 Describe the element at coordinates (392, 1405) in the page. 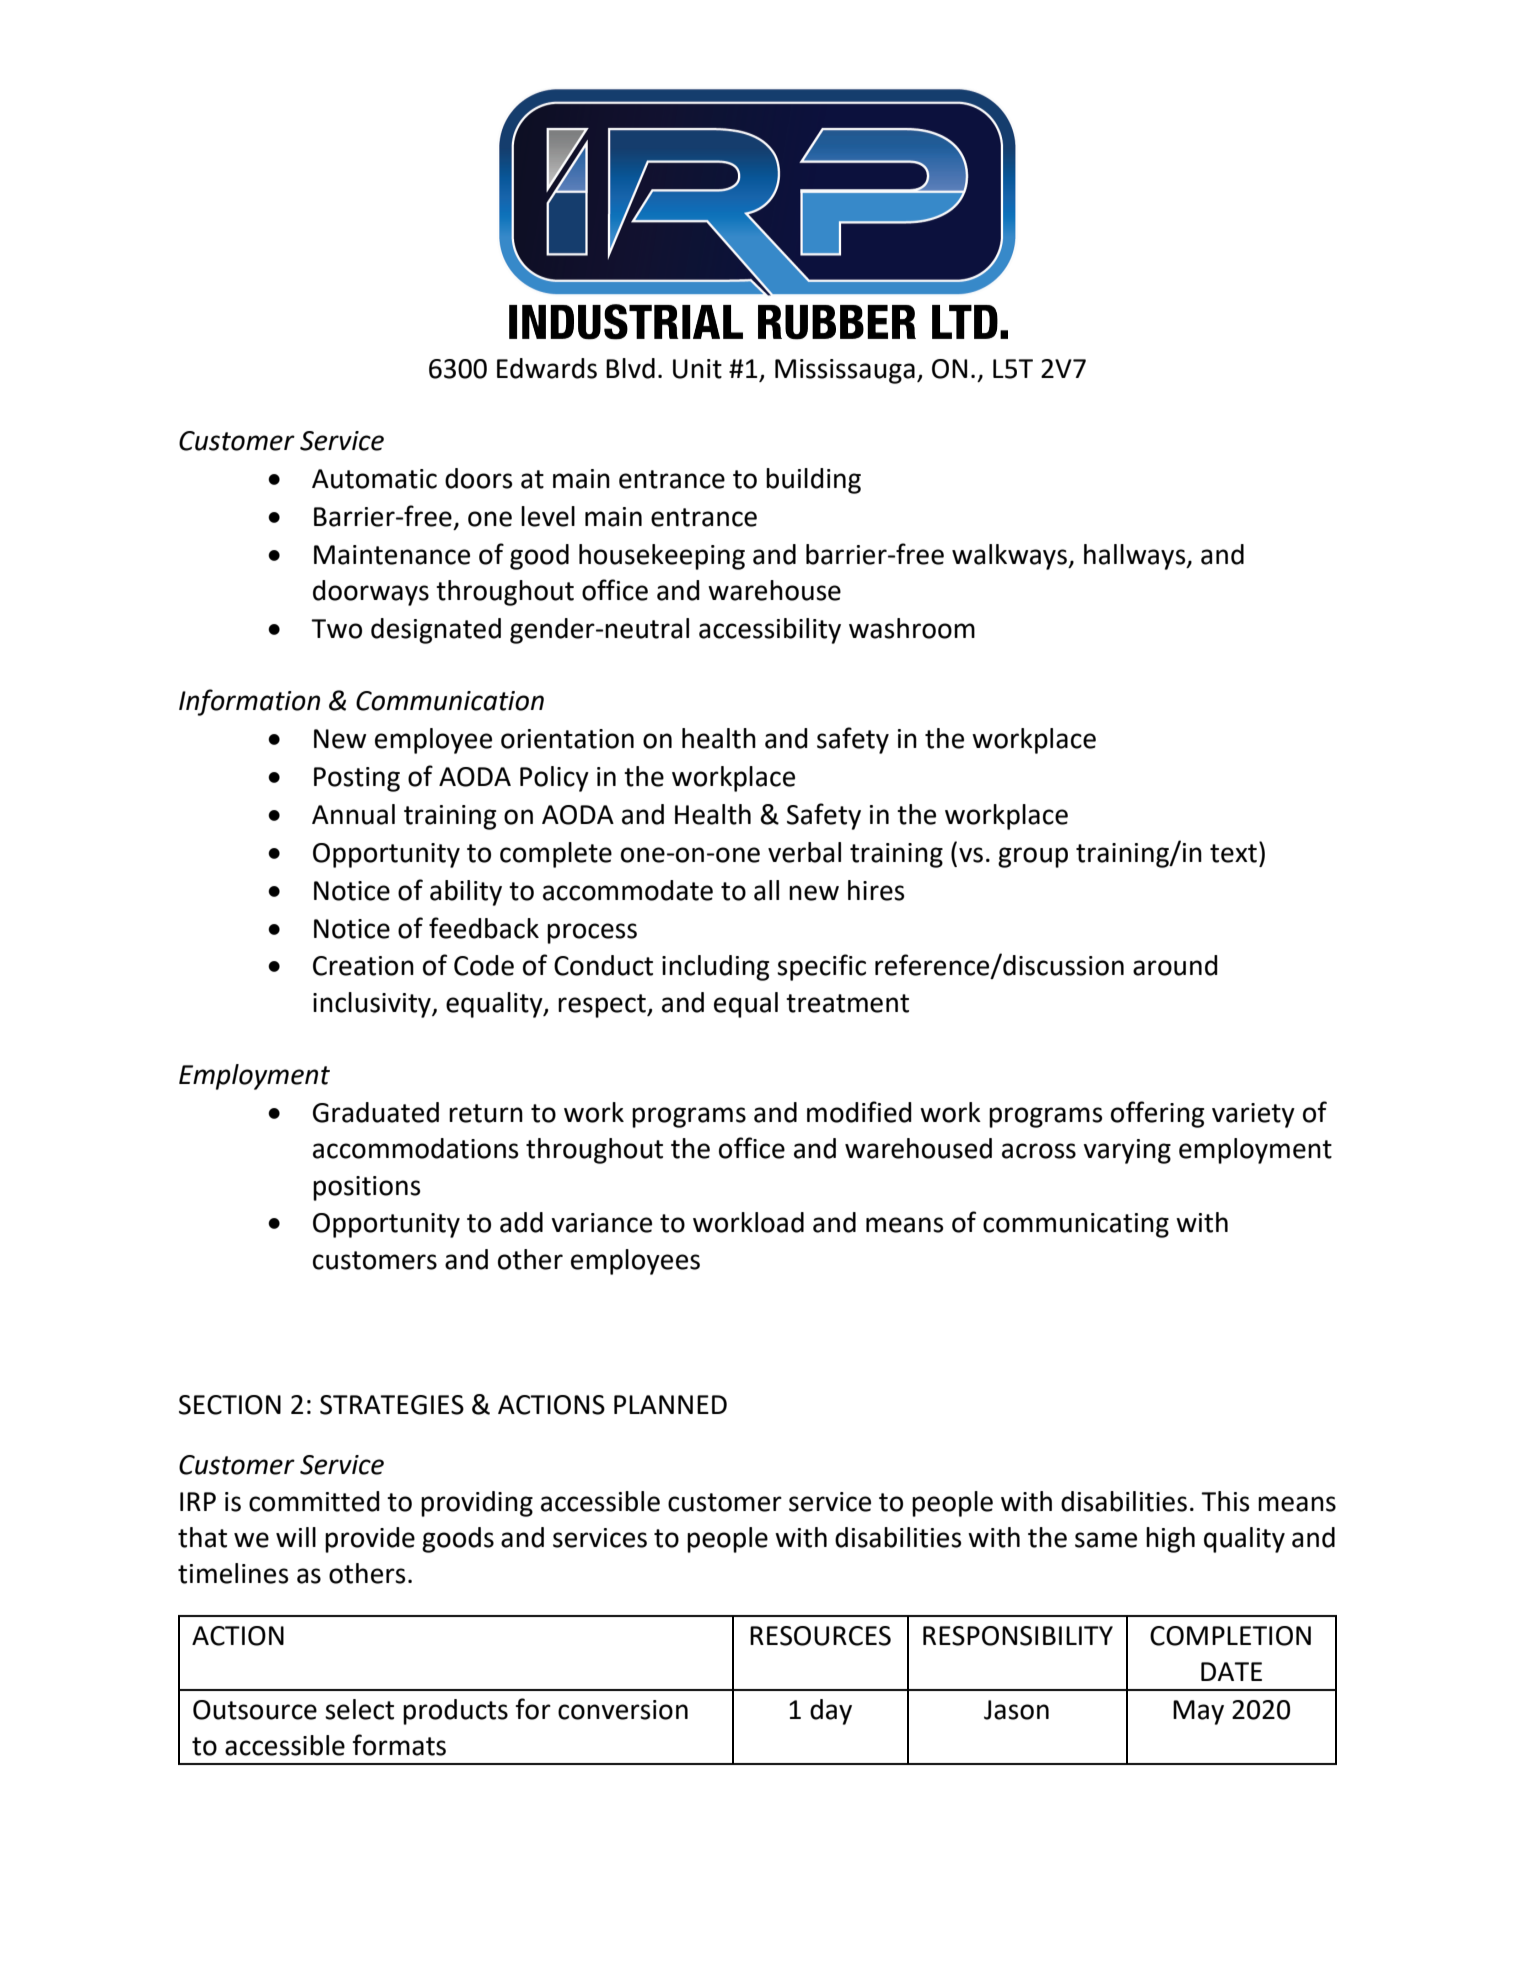

I see `STRATEGIES` at that location.
